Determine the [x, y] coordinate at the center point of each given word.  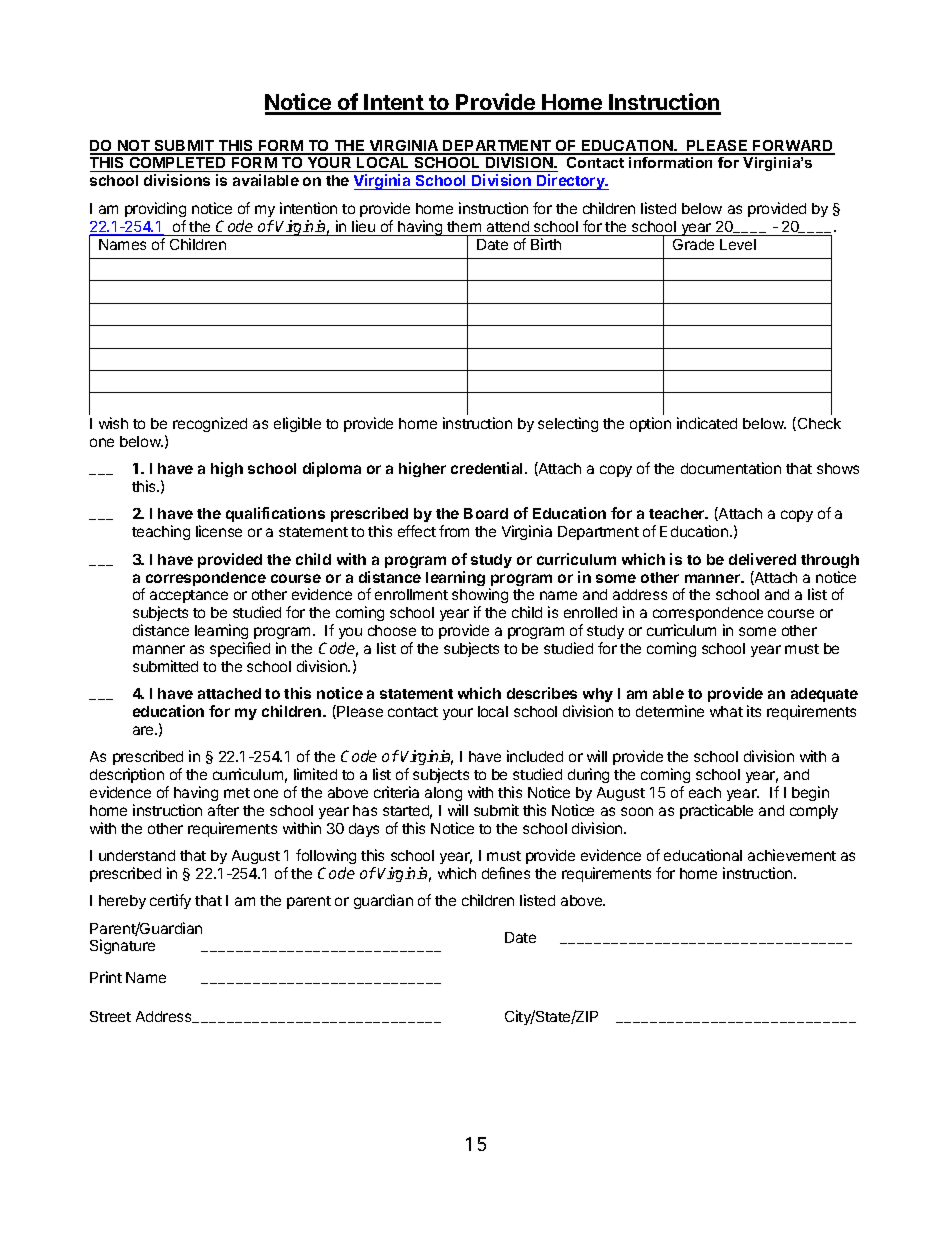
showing [480, 597]
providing [155, 209]
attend [508, 226]
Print [106, 977]
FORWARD [793, 147]
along [443, 796]
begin [810, 793]
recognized [210, 424]
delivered [762, 559]
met [237, 793]
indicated [707, 423]
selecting [568, 424]
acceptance [189, 598]
